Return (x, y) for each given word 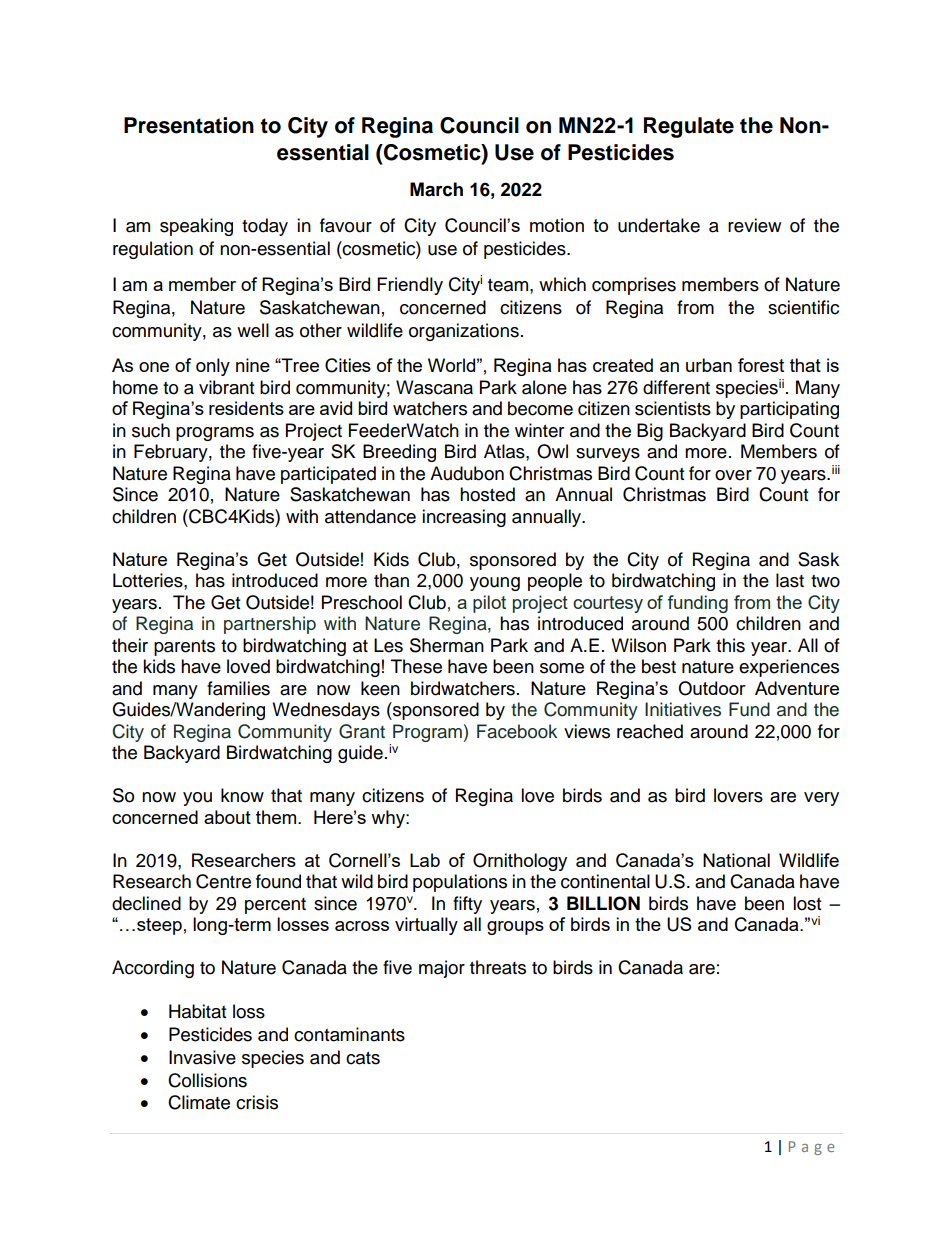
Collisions (207, 1080)
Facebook (517, 731)
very (821, 799)
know (242, 795)
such (151, 430)
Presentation (189, 125)
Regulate (689, 127)
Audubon (467, 473)
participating (789, 410)
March (436, 189)
